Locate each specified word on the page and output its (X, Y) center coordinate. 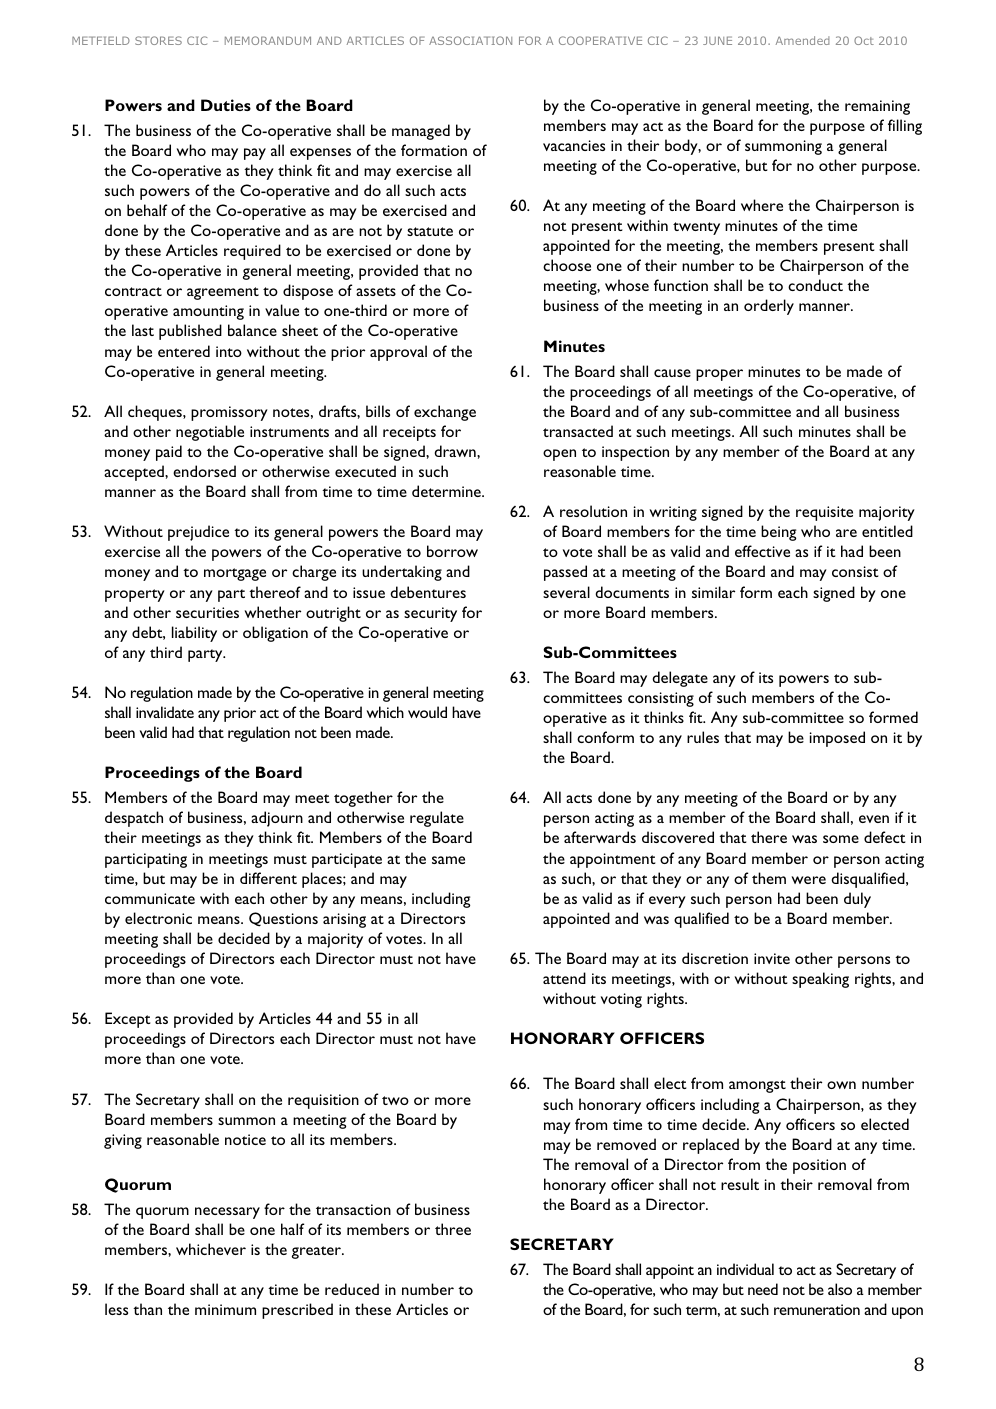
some (841, 839)
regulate (437, 819)
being (778, 533)
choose (567, 265)
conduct (815, 285)
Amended (803, 40)
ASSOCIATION (470, 40)
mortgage (235, 574)
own (841, 1085)
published (190, 332)
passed (565, 573)
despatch (134, 819)
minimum (225, 1309)
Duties (226, 105)
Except (128, 1020)
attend (564, 978)
